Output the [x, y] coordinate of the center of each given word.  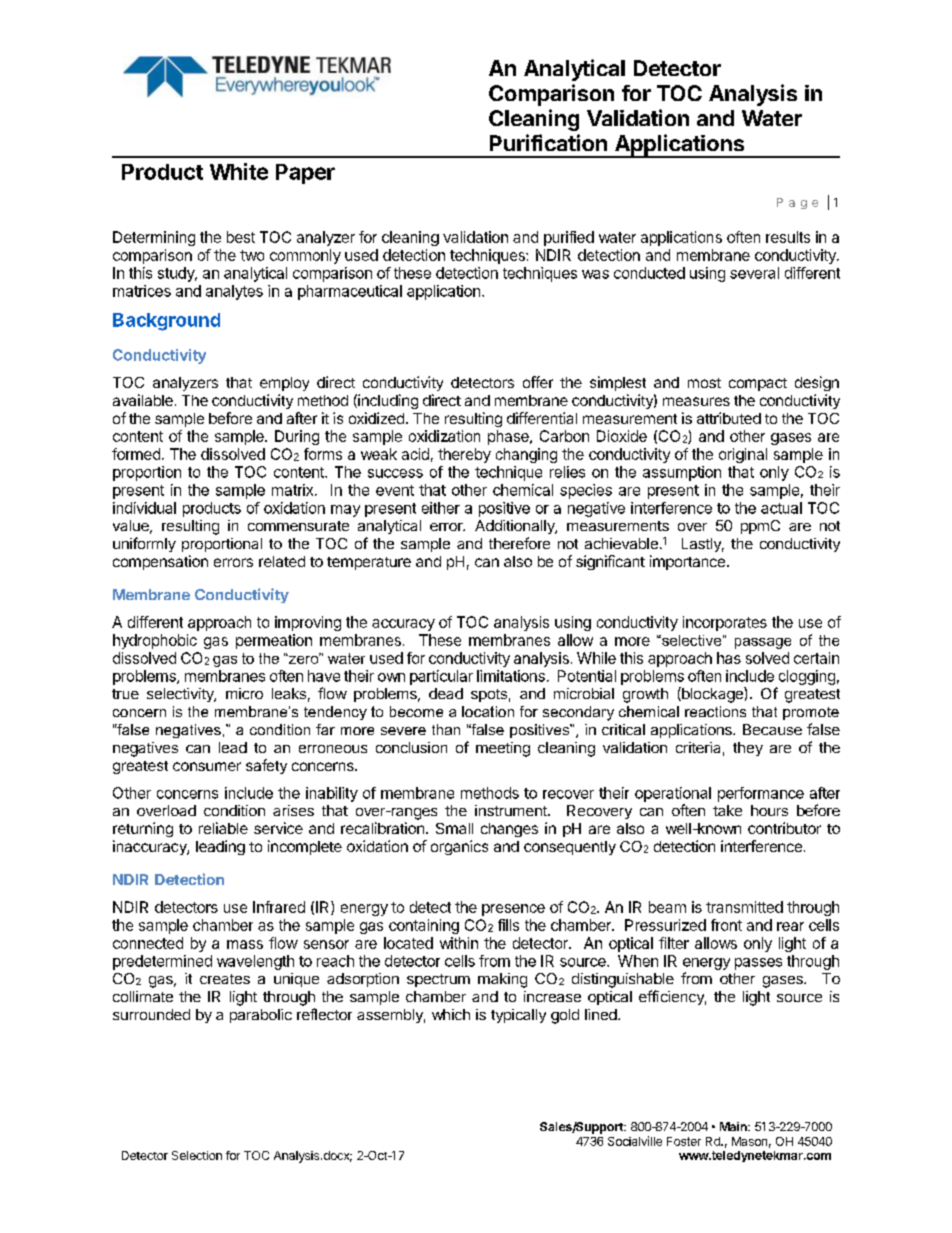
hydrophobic [155, 641]
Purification [548, 142]
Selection [197, 1155]
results [788, 237]
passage [763, 643]
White [239, 171]
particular [441, 677]
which [451, 1014]
